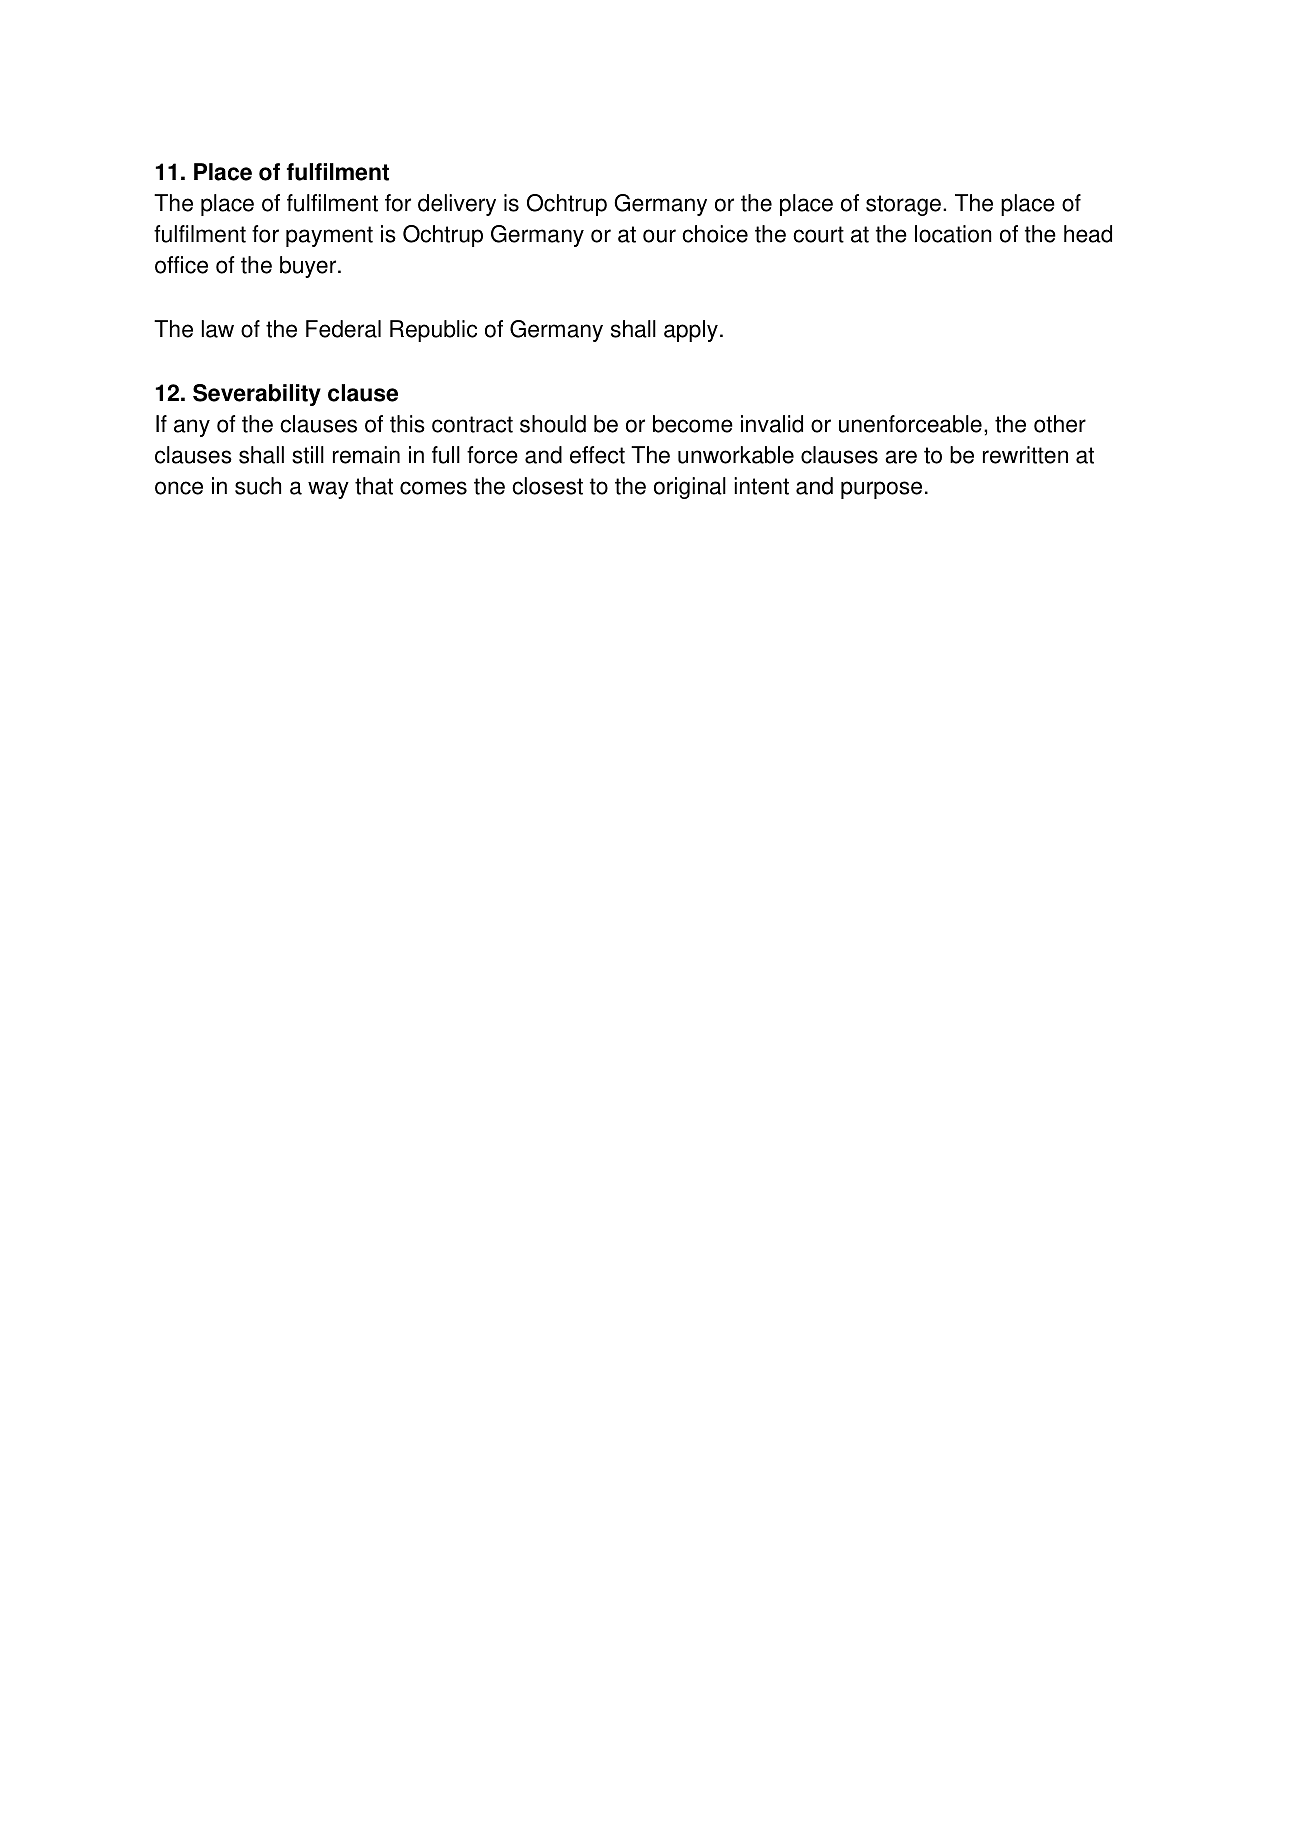 The width and height of the screenshot is (1297, 1836). I want to click on choice, so click(715, 234).
